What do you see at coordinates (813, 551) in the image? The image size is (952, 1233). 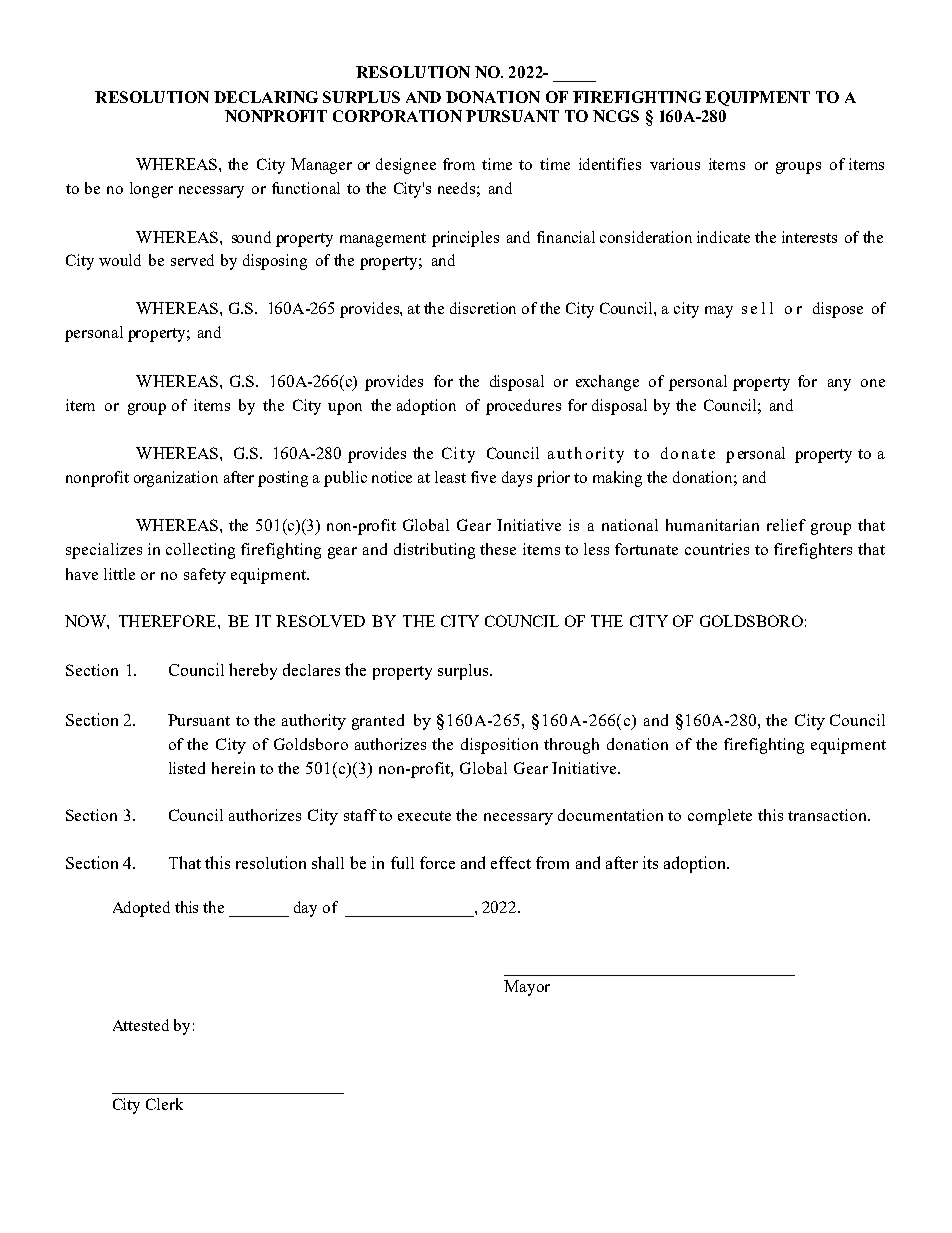 I see `firefighters` at bounding box center [813, 551].
